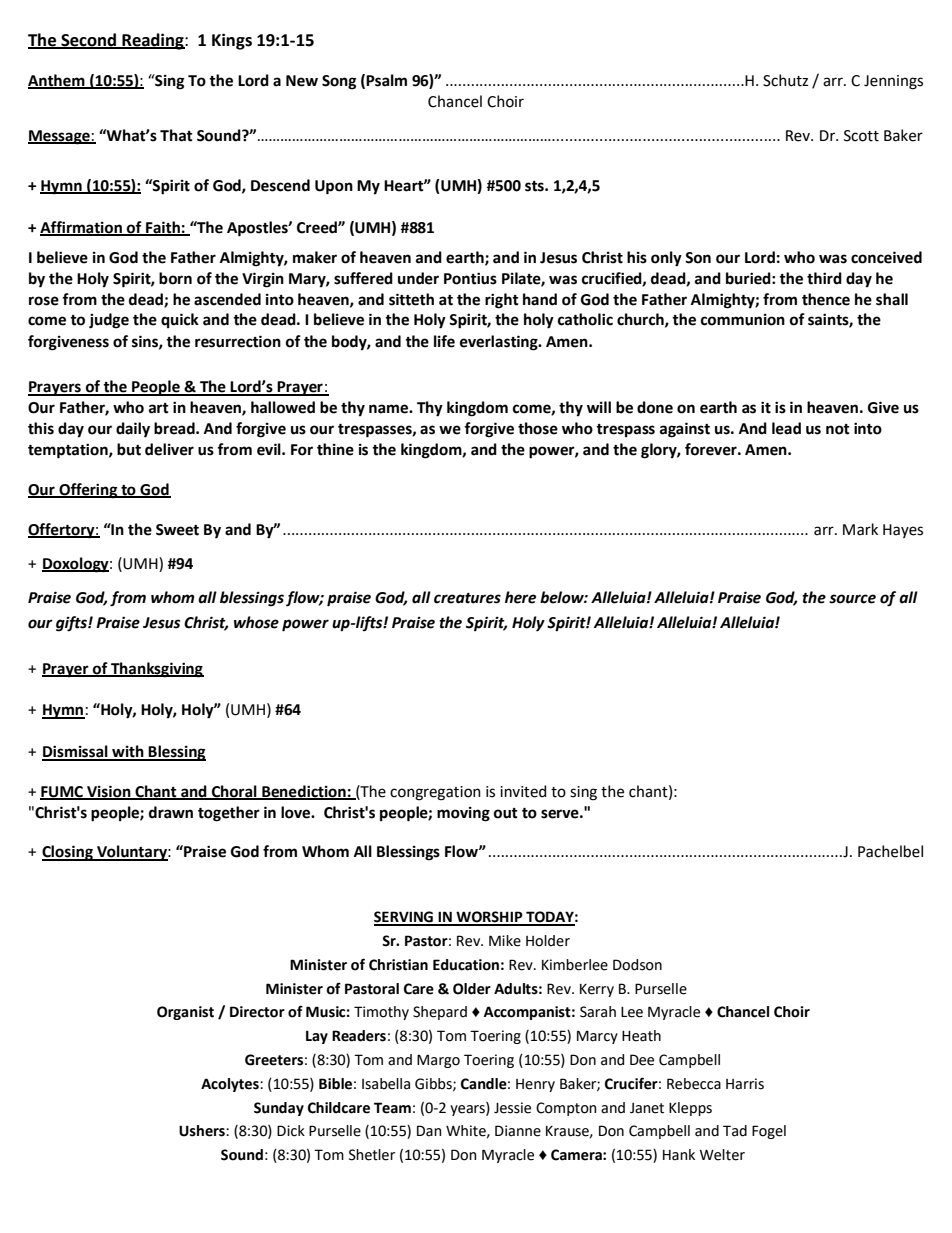 The height and width of the screenshot is (1233, 952). What do you see at coordinates (785, 80) in the screenshot?
I see `Schutz` at bounding box center [785, 80].
